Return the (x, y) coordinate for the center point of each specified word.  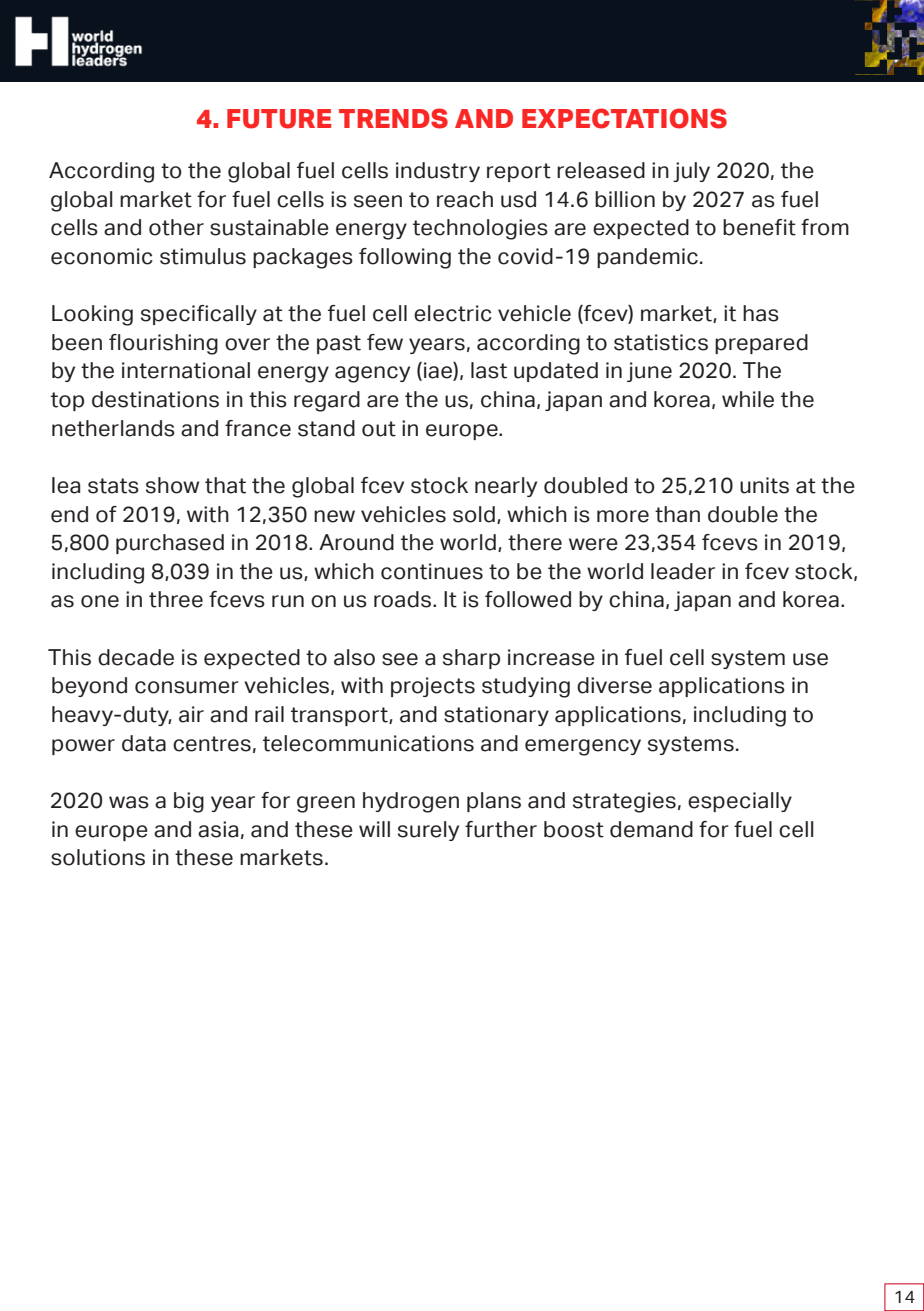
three (176, 599)
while (748, 399)
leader (683, 571)
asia (218, 829)
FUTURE (279, 119)
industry (438, 172)
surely (428, 831)
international (186, 370)
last (489, 370)
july (691, 172)
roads (402, 599)
